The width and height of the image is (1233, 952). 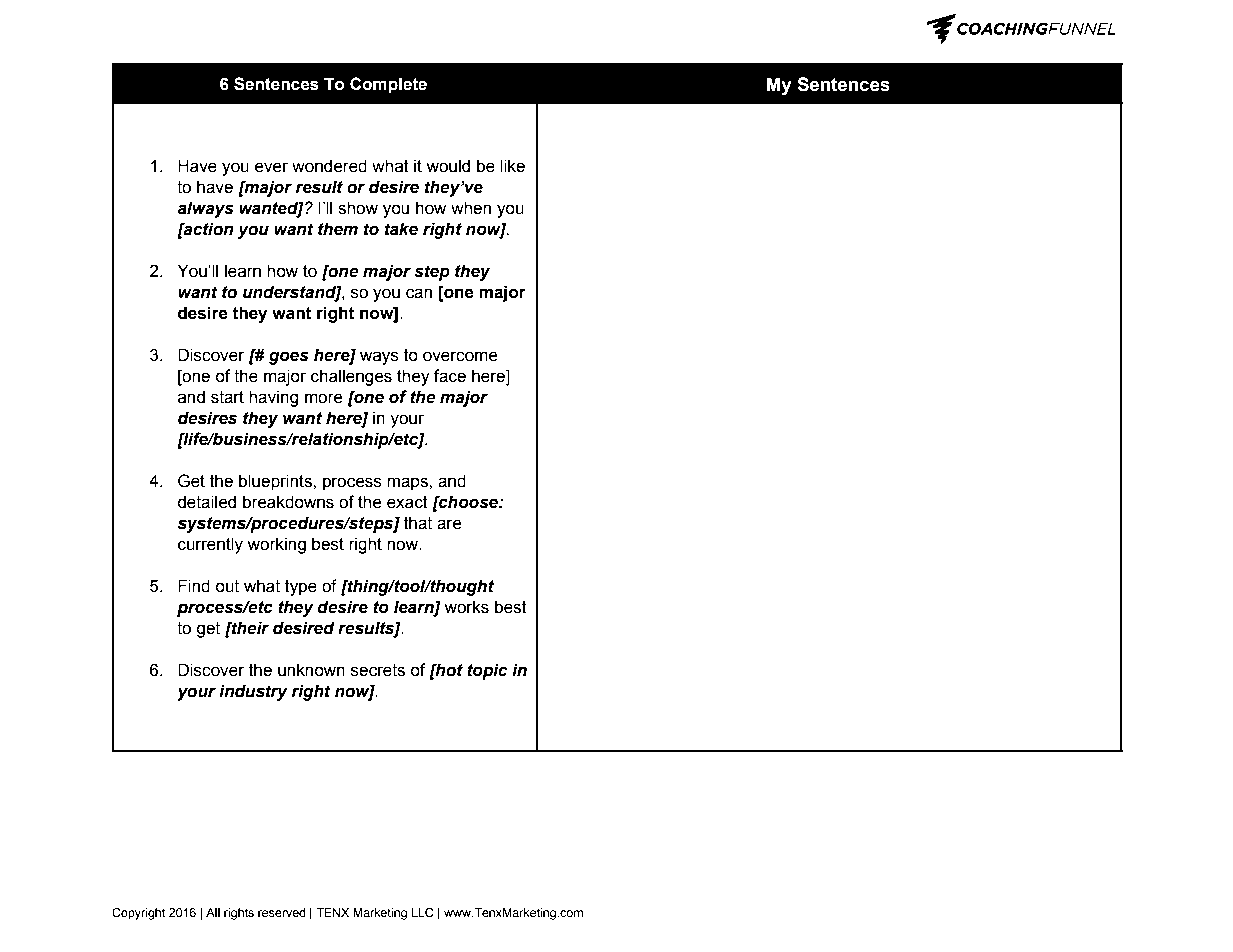 What do you see at coordinates (271, 167) in the image?
I see `ever` at bounding box center [271, 167].
